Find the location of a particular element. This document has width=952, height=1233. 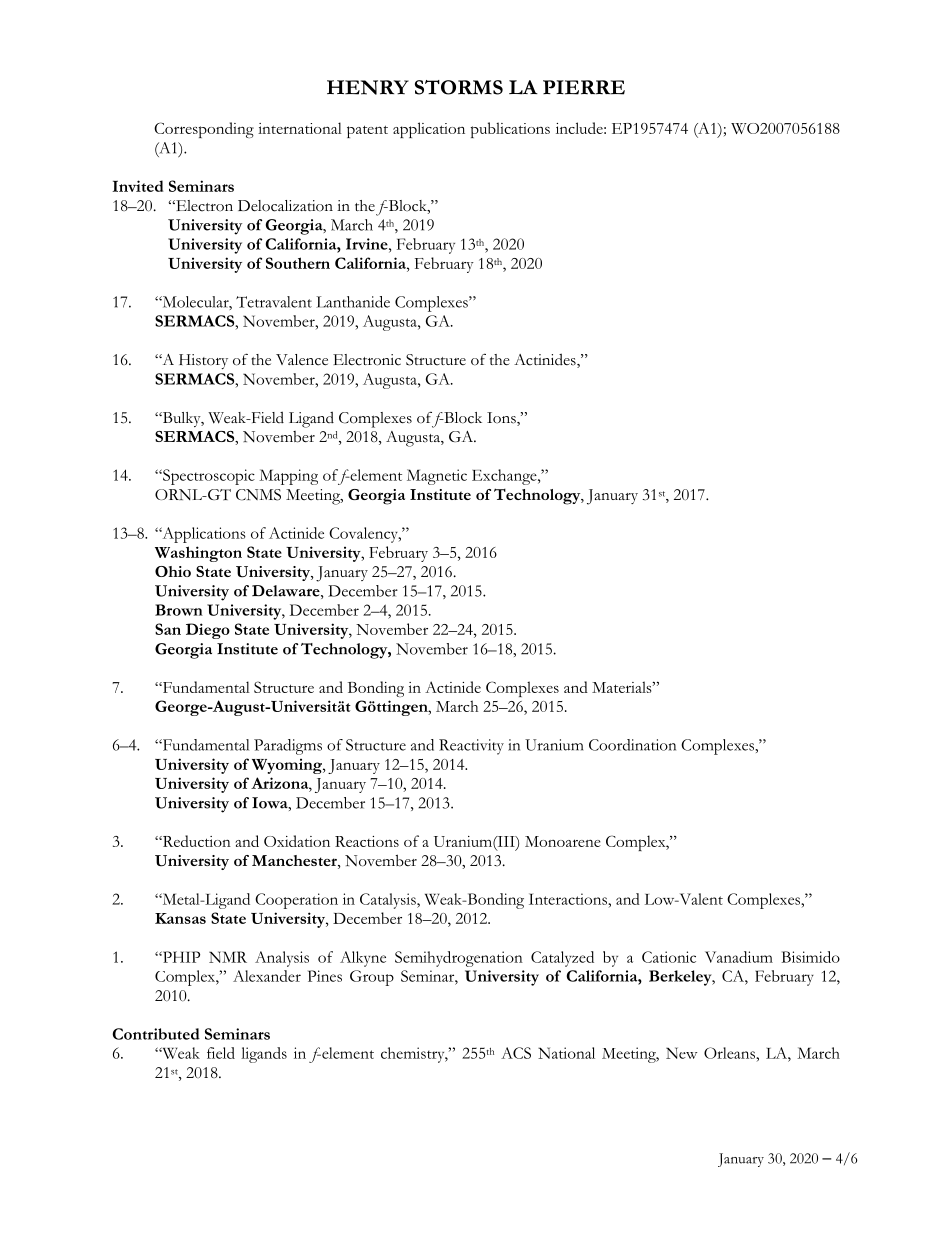

Reactivity is located at coordinates (471, 747).
